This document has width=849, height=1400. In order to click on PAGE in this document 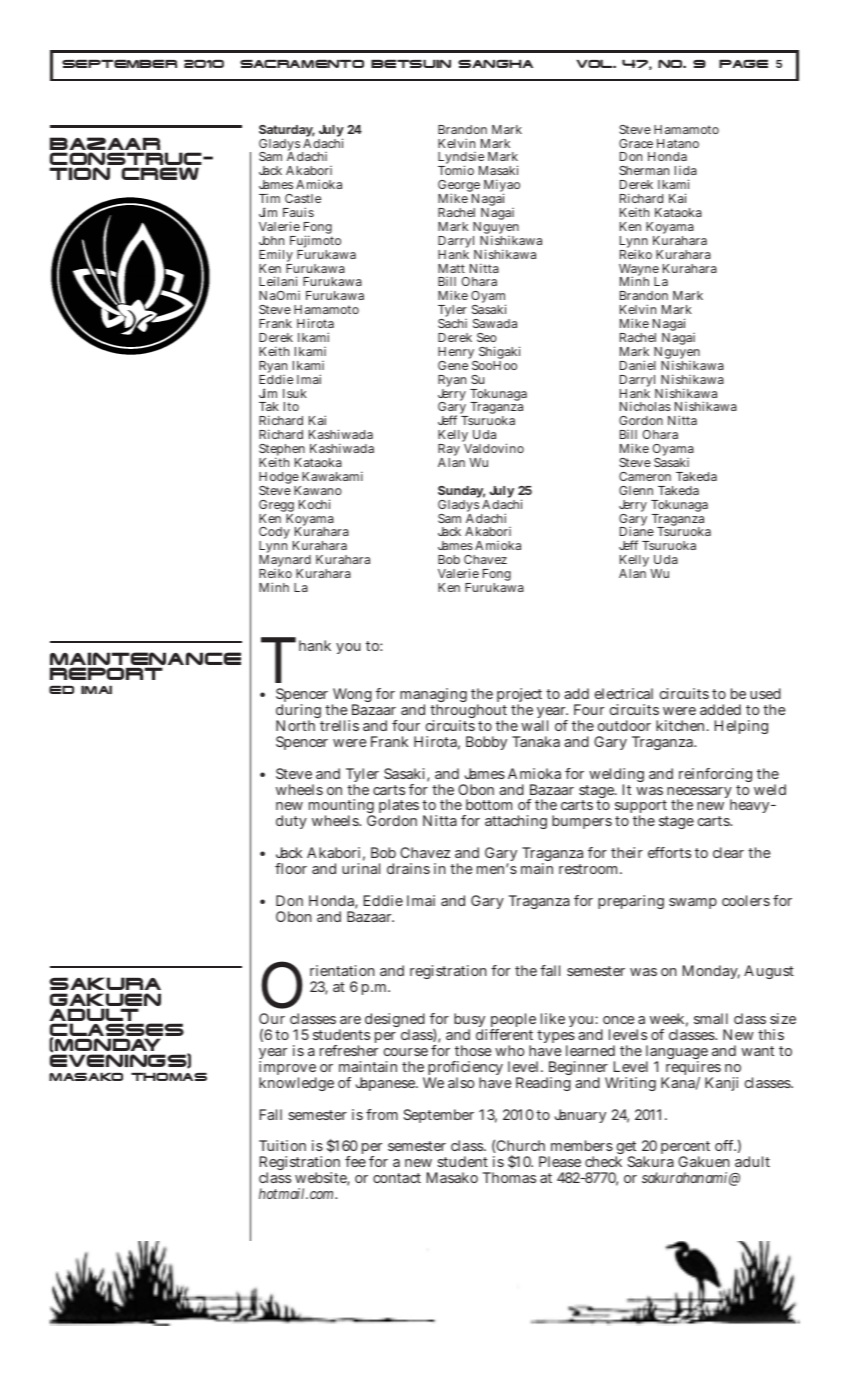, I will do `click(743, 64)`.
